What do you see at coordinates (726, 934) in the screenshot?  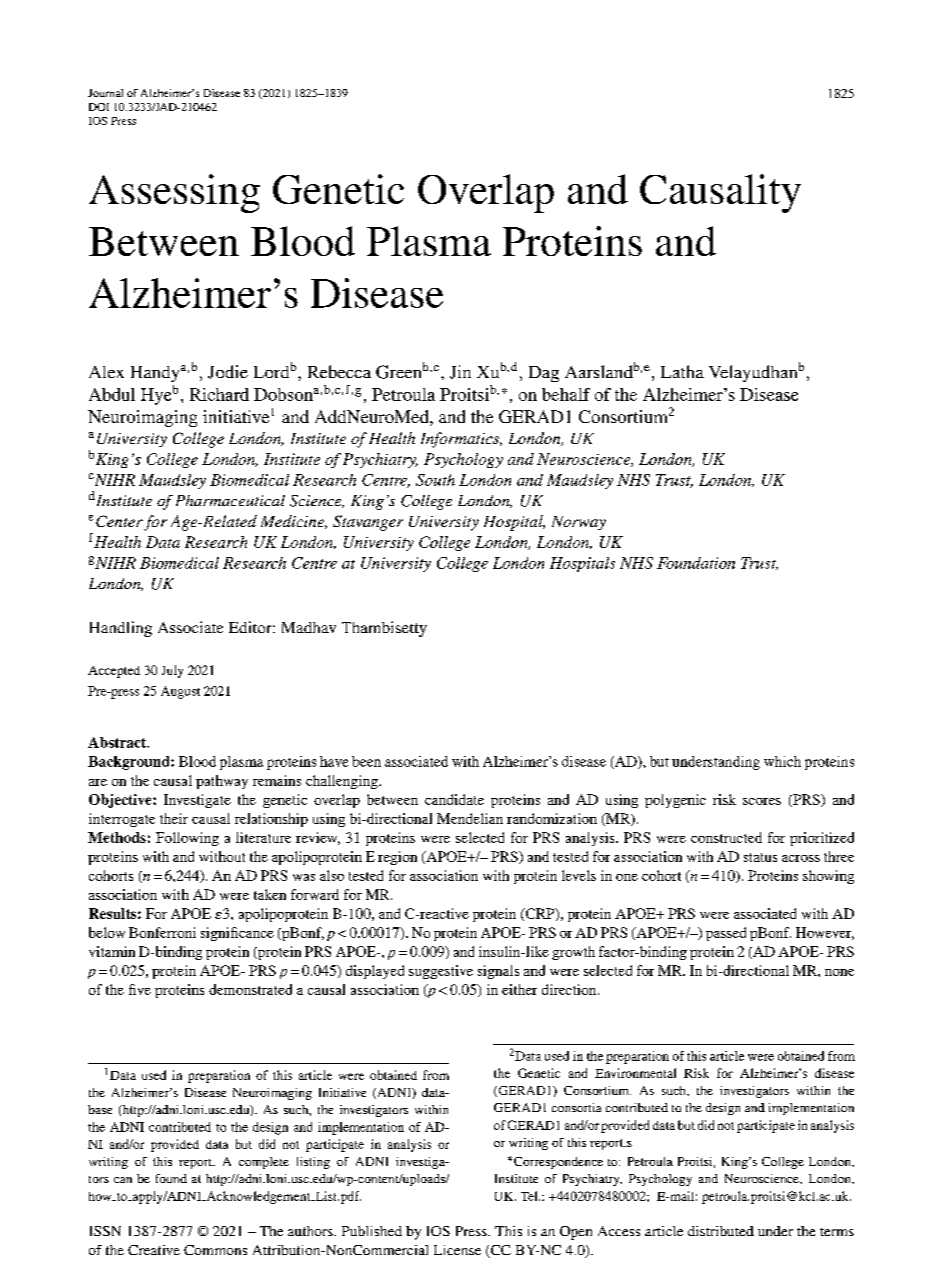 I see `passed` at bounding box center [726, 934].
